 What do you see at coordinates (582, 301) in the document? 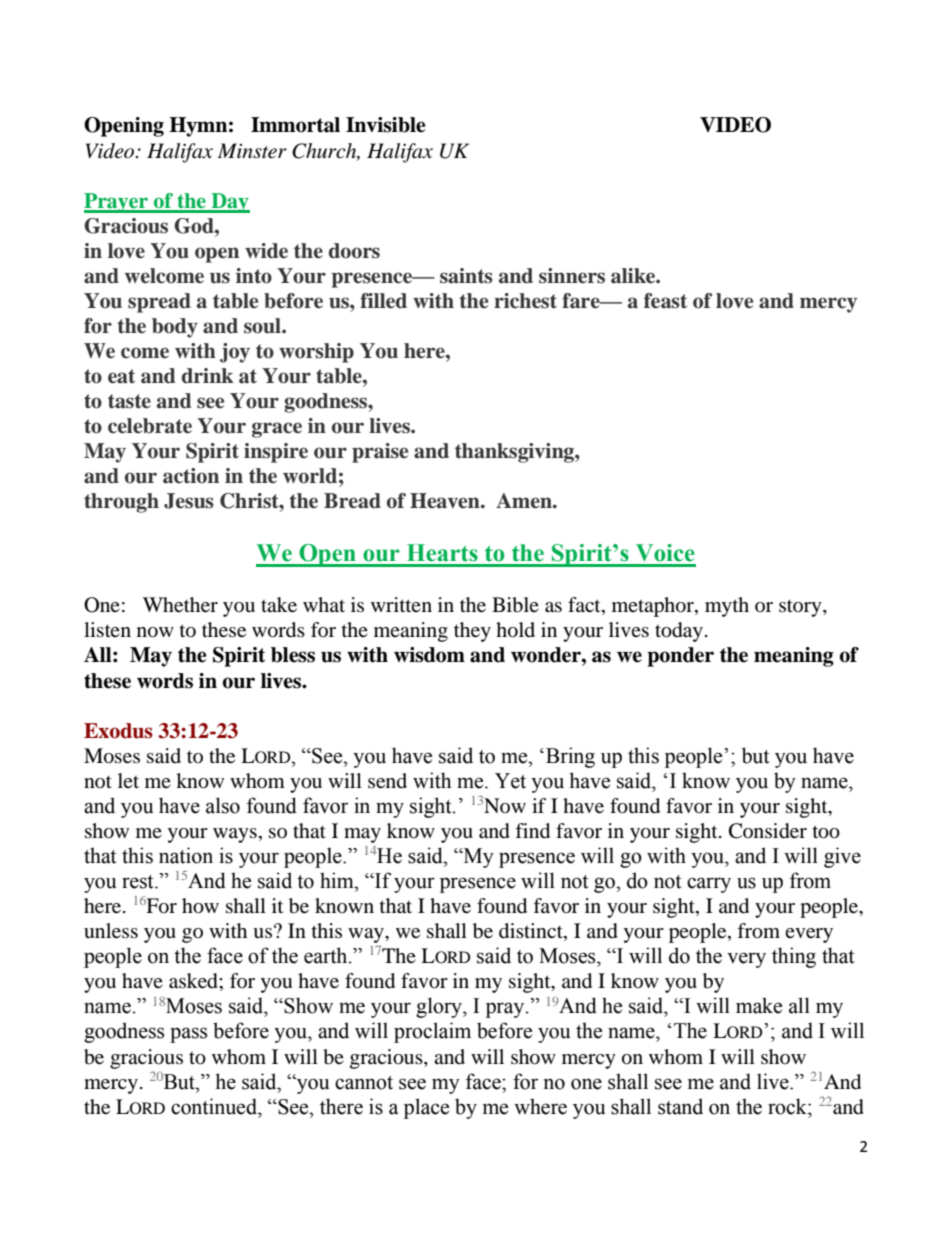
I see `fare` at bounding box center [582, 301].
